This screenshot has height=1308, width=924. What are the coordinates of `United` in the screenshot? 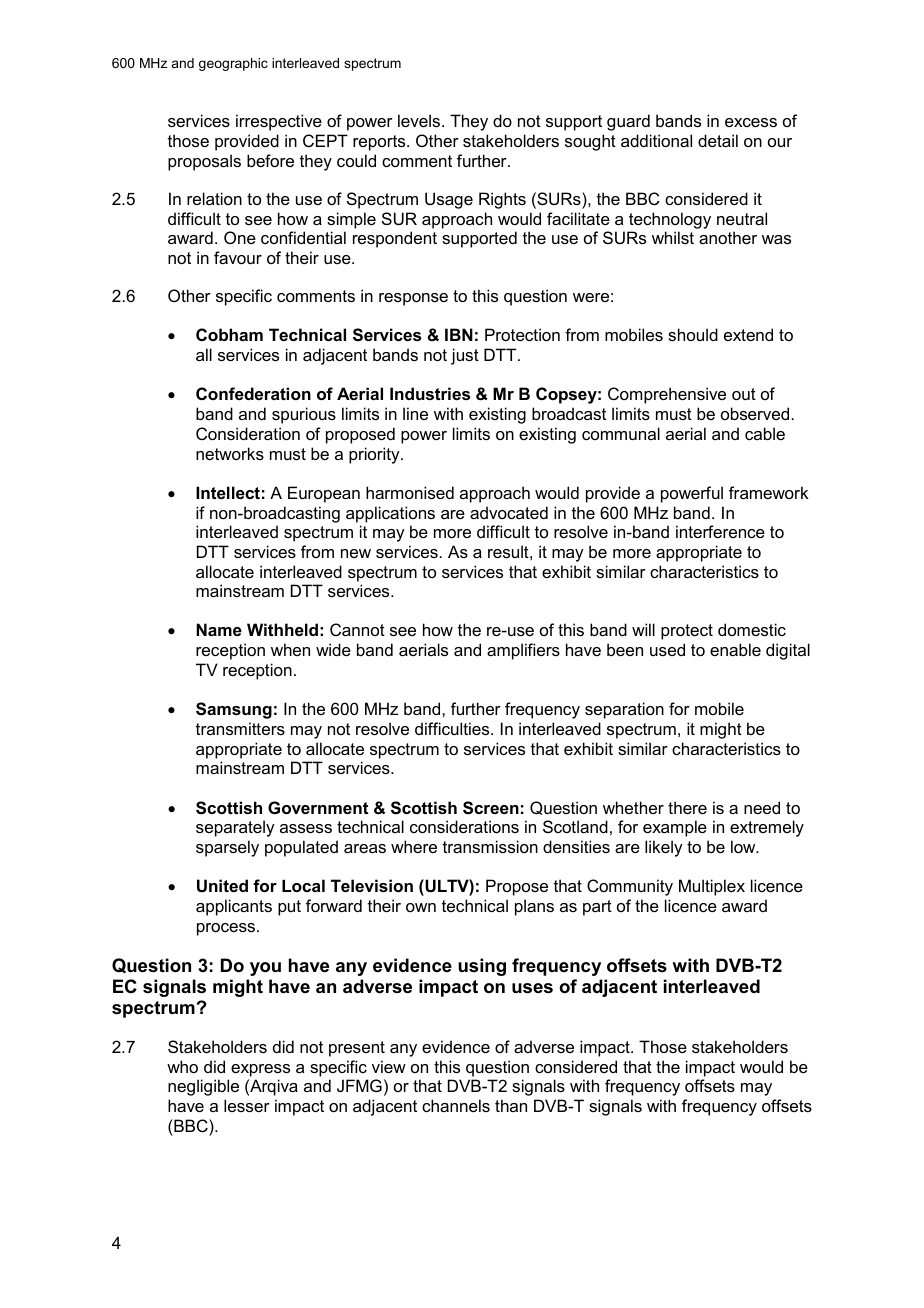 It's located at (222, 885).
